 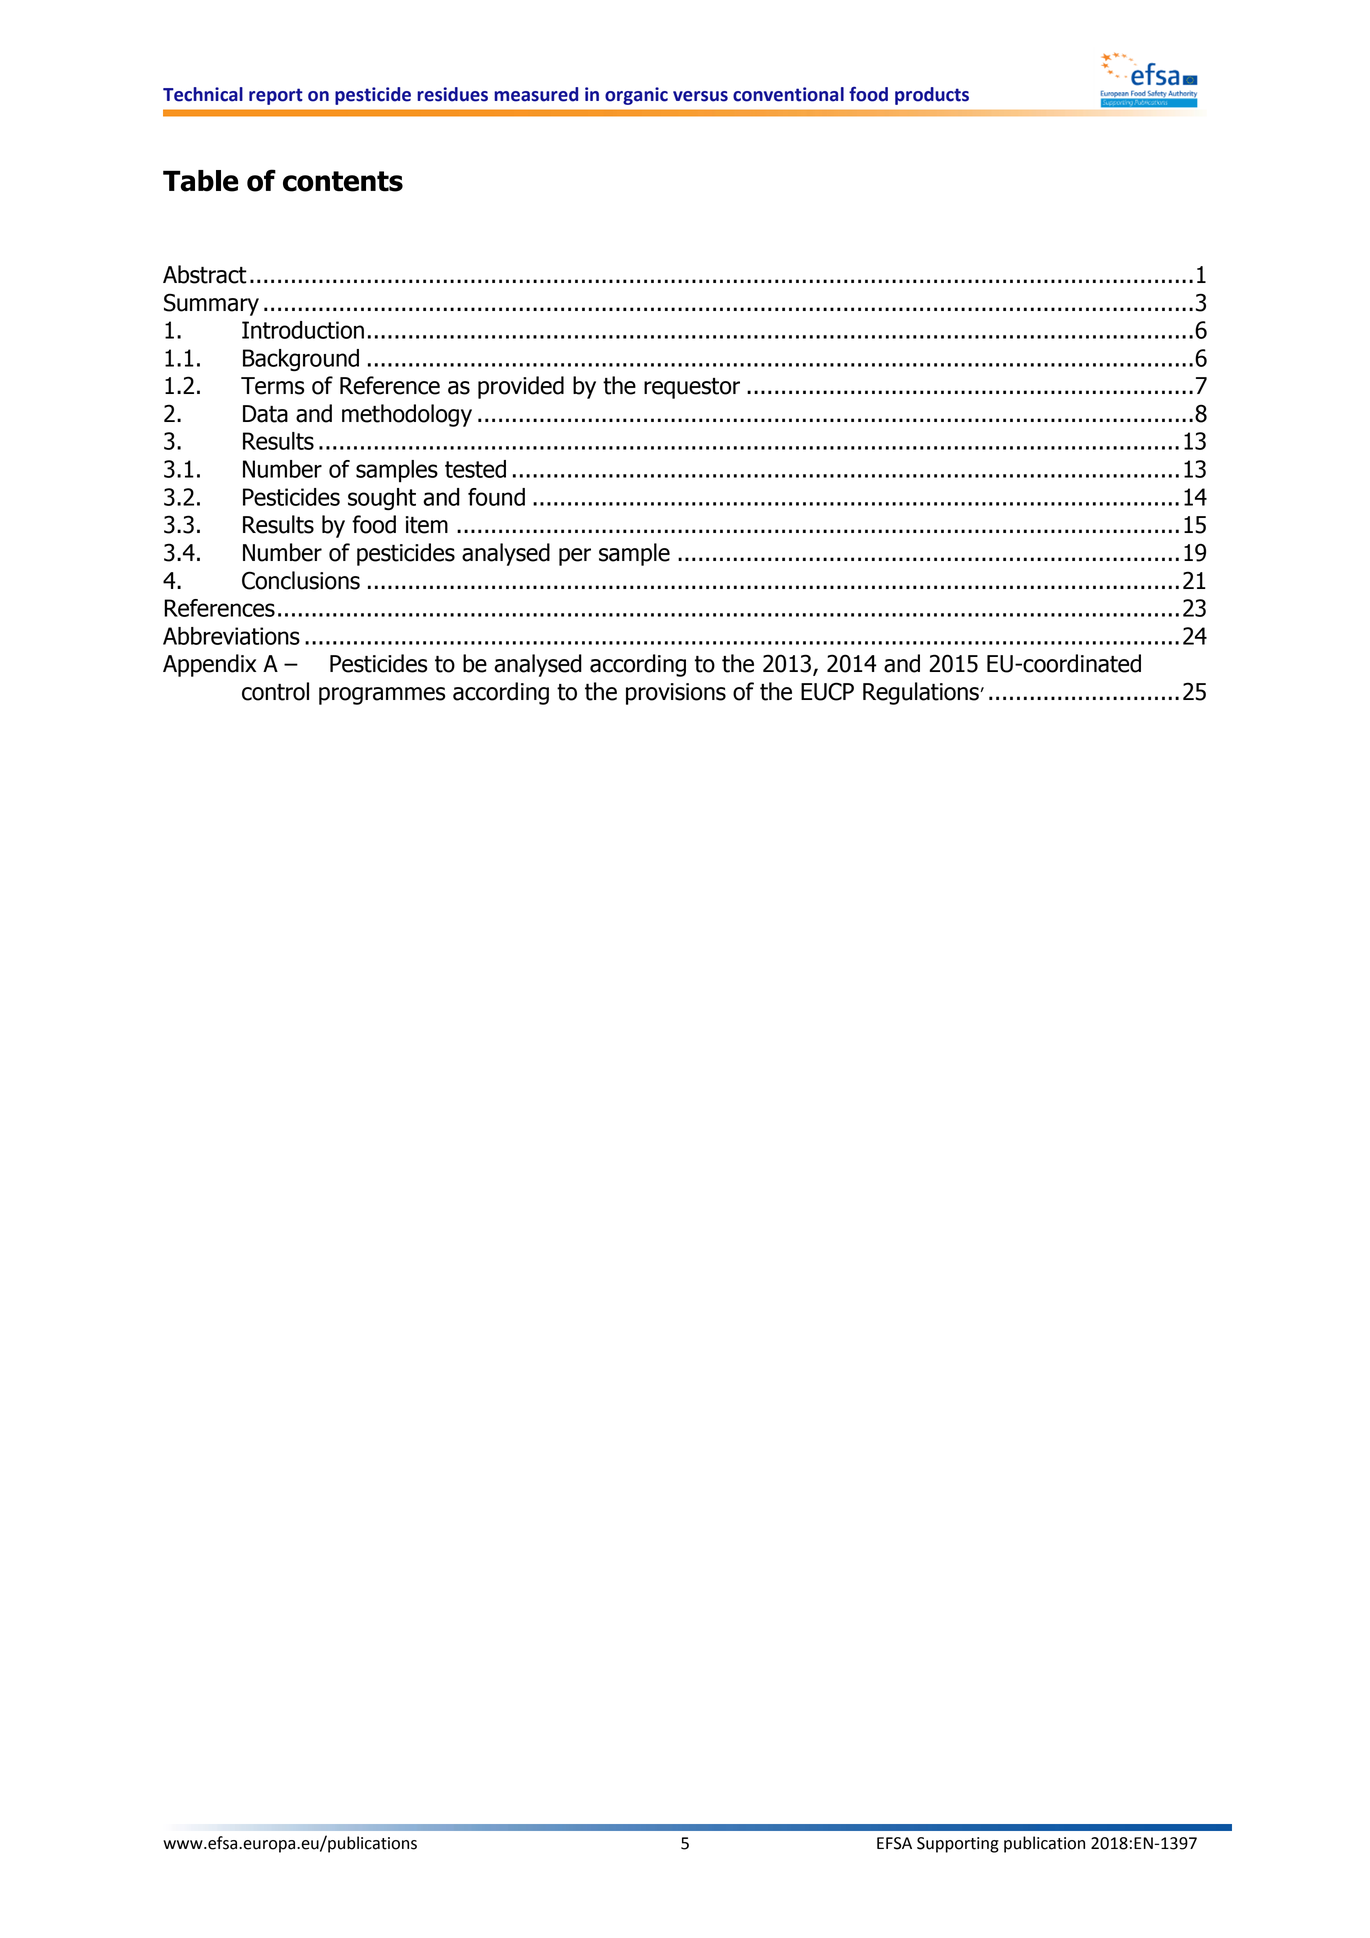 What do you see at coordinates (692, 388) in the screenshot?
I see `requestor` at bounding box center [692, 388].
